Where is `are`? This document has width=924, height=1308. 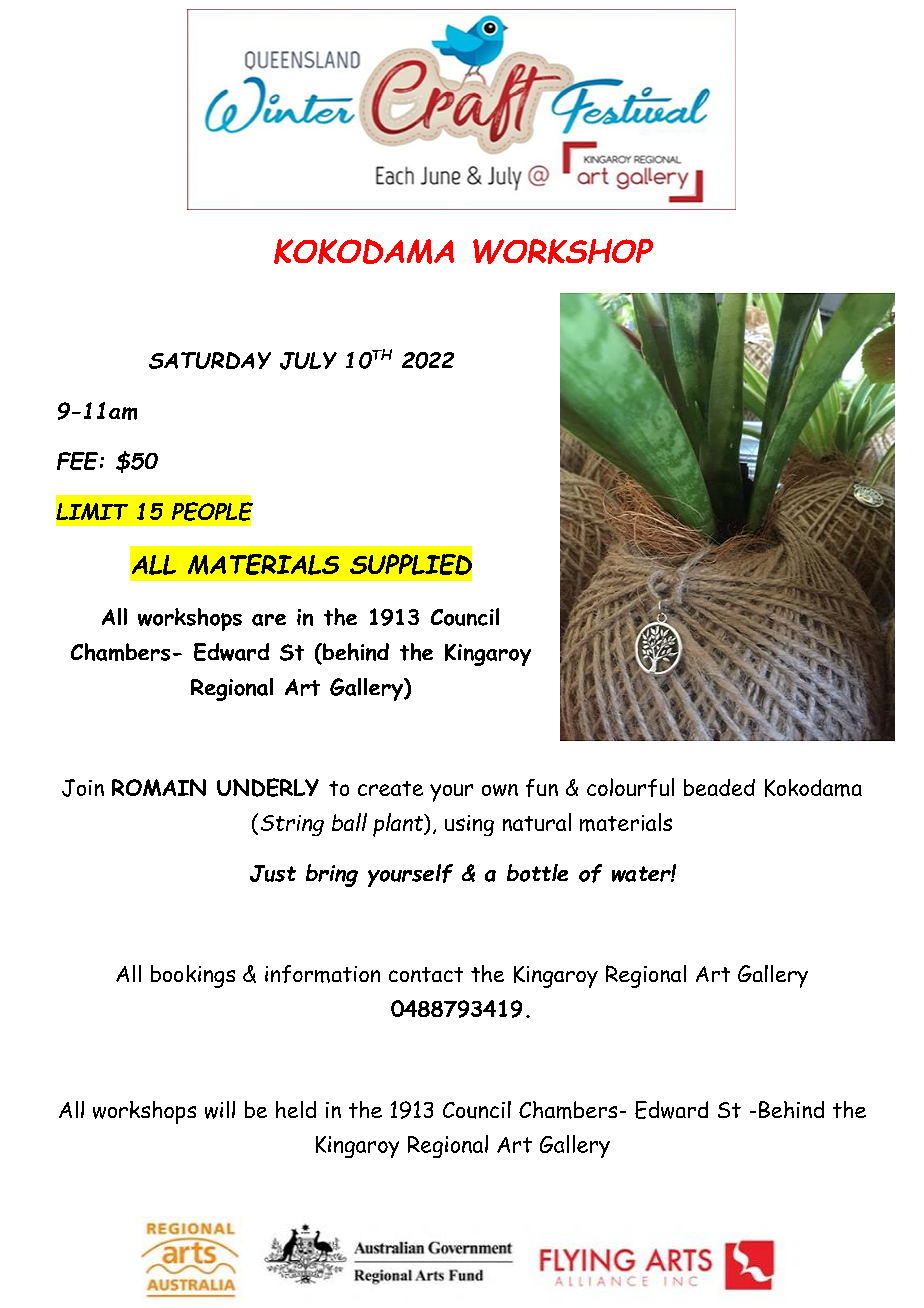 are is located at coordinates (269, 620).
